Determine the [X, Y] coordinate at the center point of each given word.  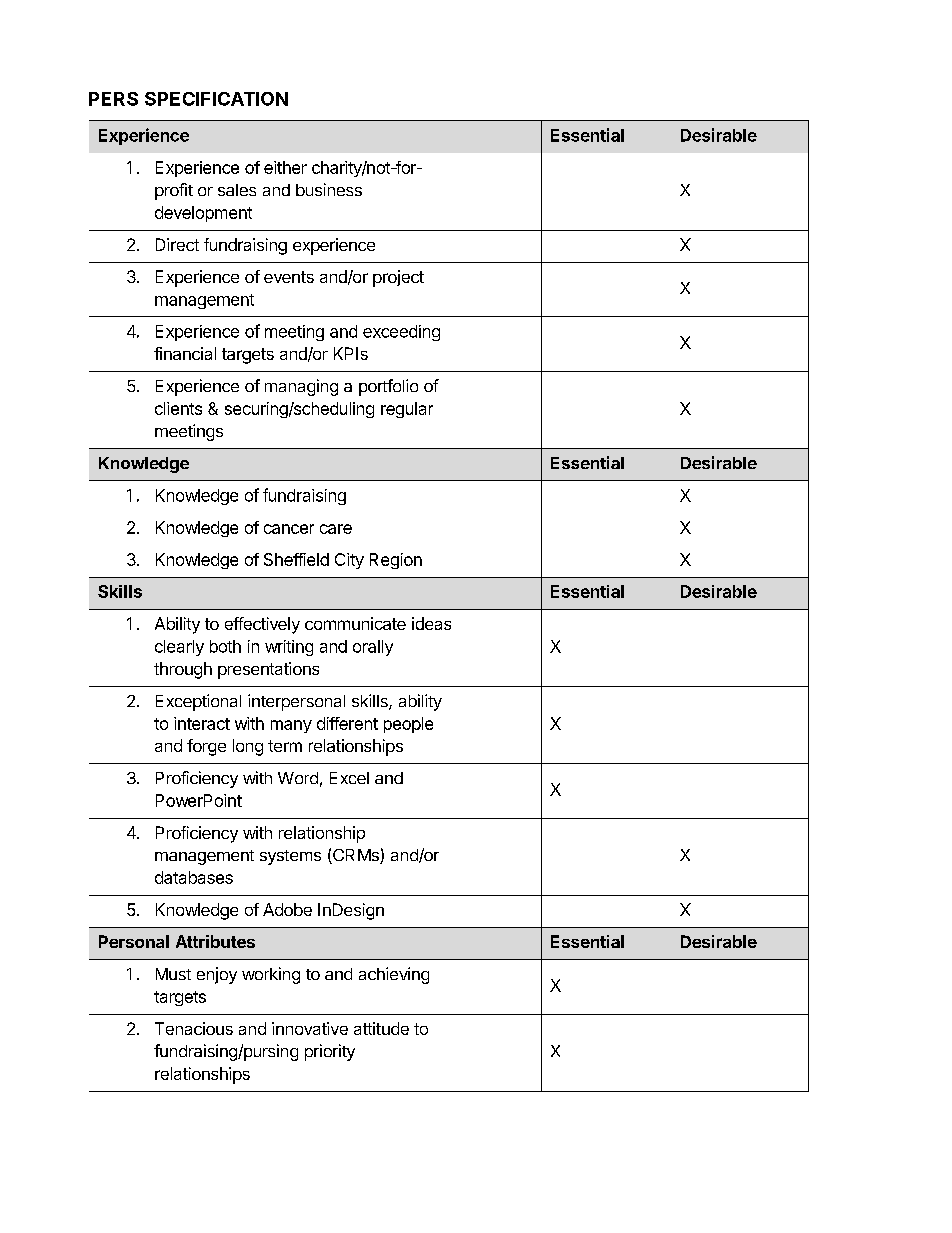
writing [289, 648]
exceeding [401, 333]
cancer [289, 529]
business [329, 189]
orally [373, 648]
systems [290, 857]
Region [396, 561]
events [289, 277]
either [285, 167]
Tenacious [194, 1028]
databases [194, 877]
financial [185, 353]
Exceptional [198, 702]
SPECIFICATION [216, 99]
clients [178, 408]
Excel [349, 778]
